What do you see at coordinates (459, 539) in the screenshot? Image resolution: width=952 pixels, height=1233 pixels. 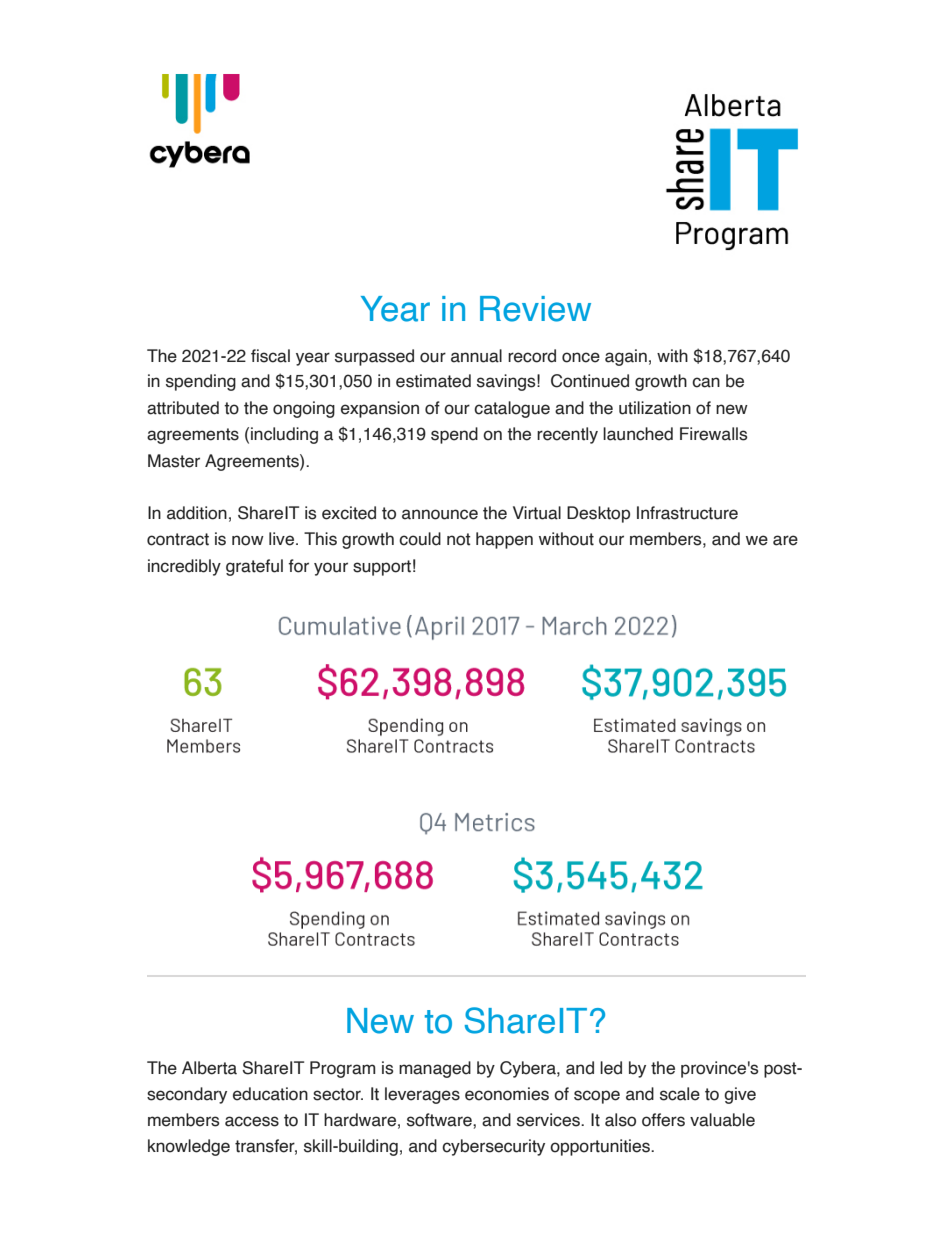 I see `not` at bounding box center [459, 539].
